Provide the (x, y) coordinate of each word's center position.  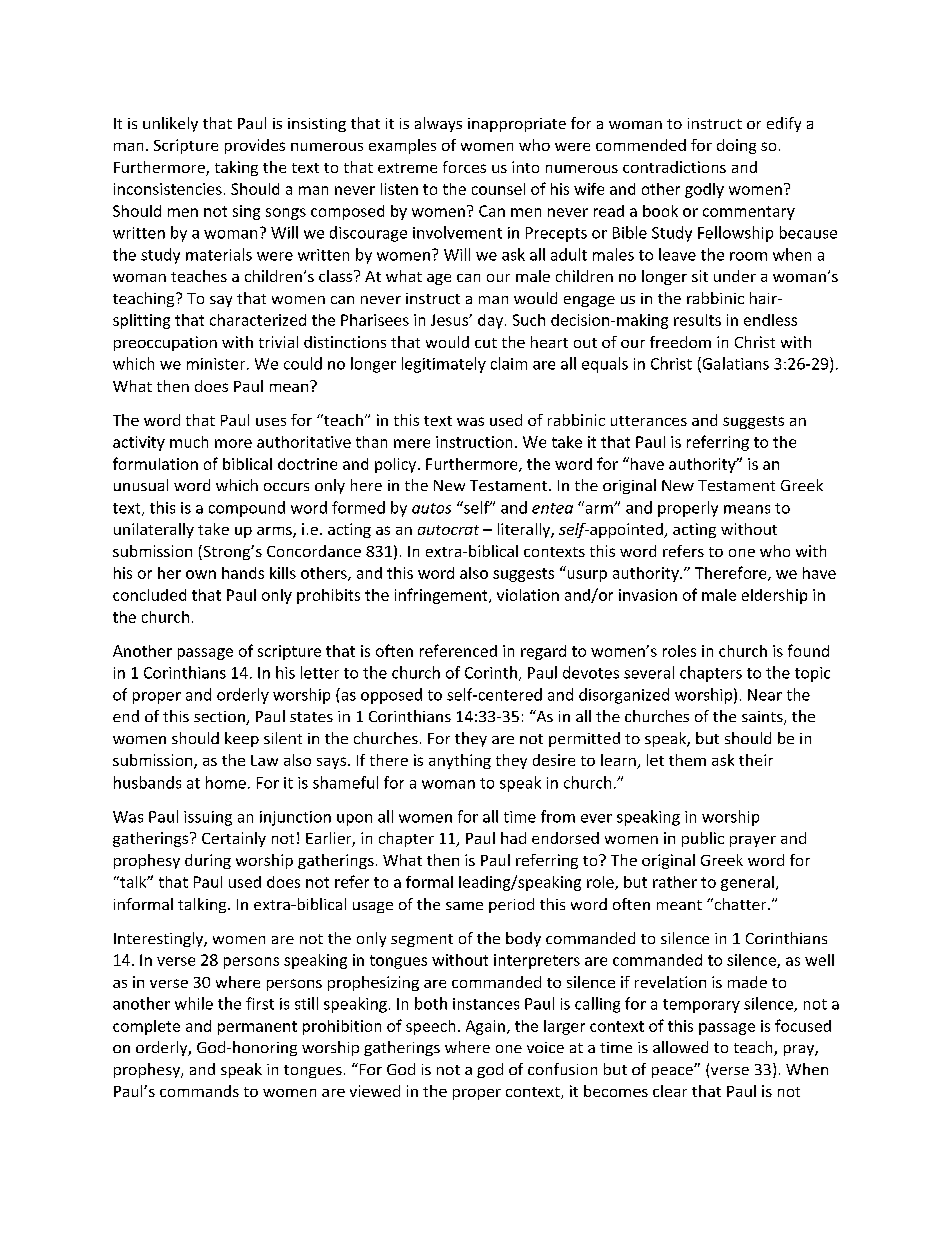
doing (736, 146)
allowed (680, 1047)
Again (485, 1027)
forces (464, 167)
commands (199, 1091)
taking (236, 168)
